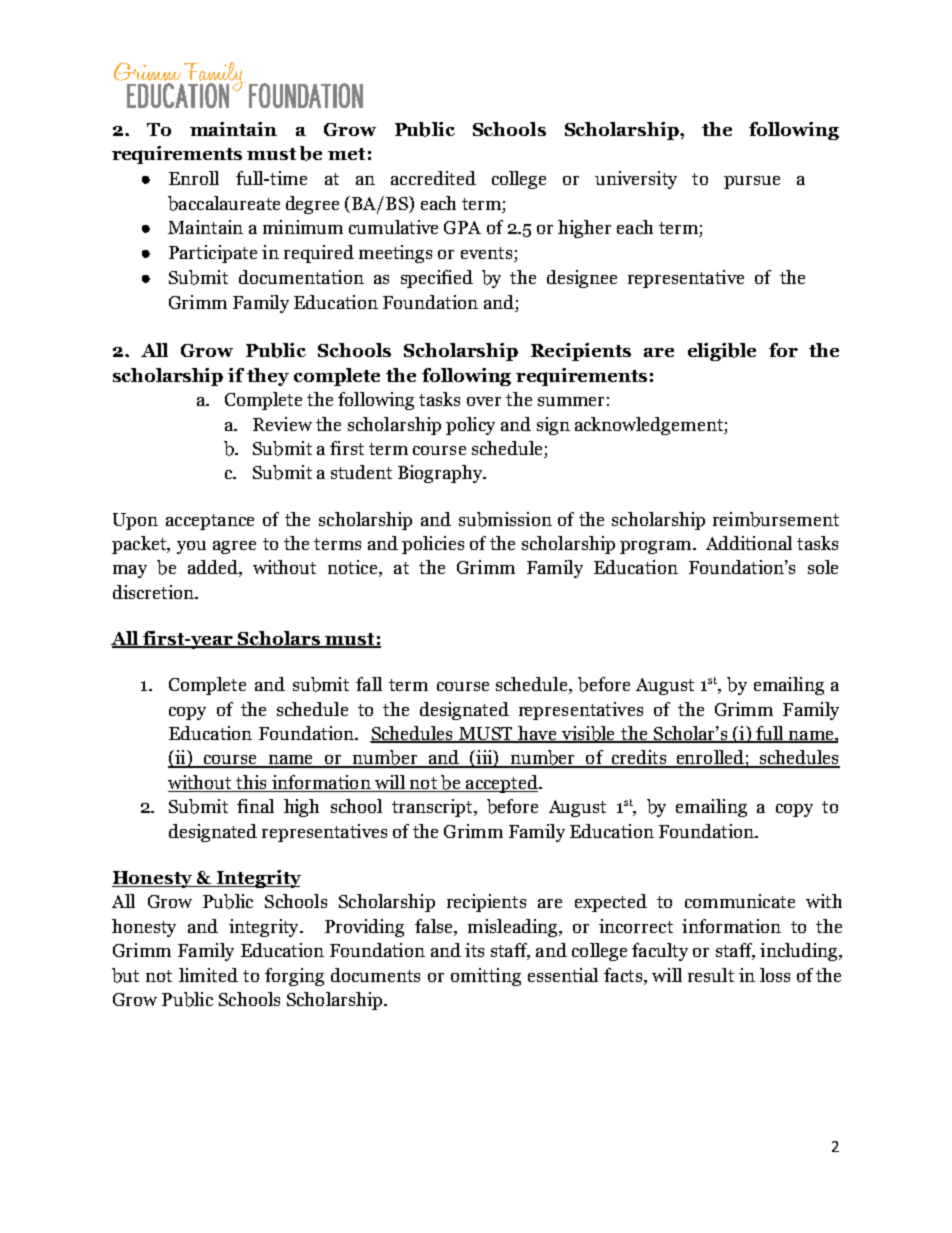 The image size is (952, 1233). Describe the element at coordinates (752, 182) in the screenshot. I see `pursue` at that location.
